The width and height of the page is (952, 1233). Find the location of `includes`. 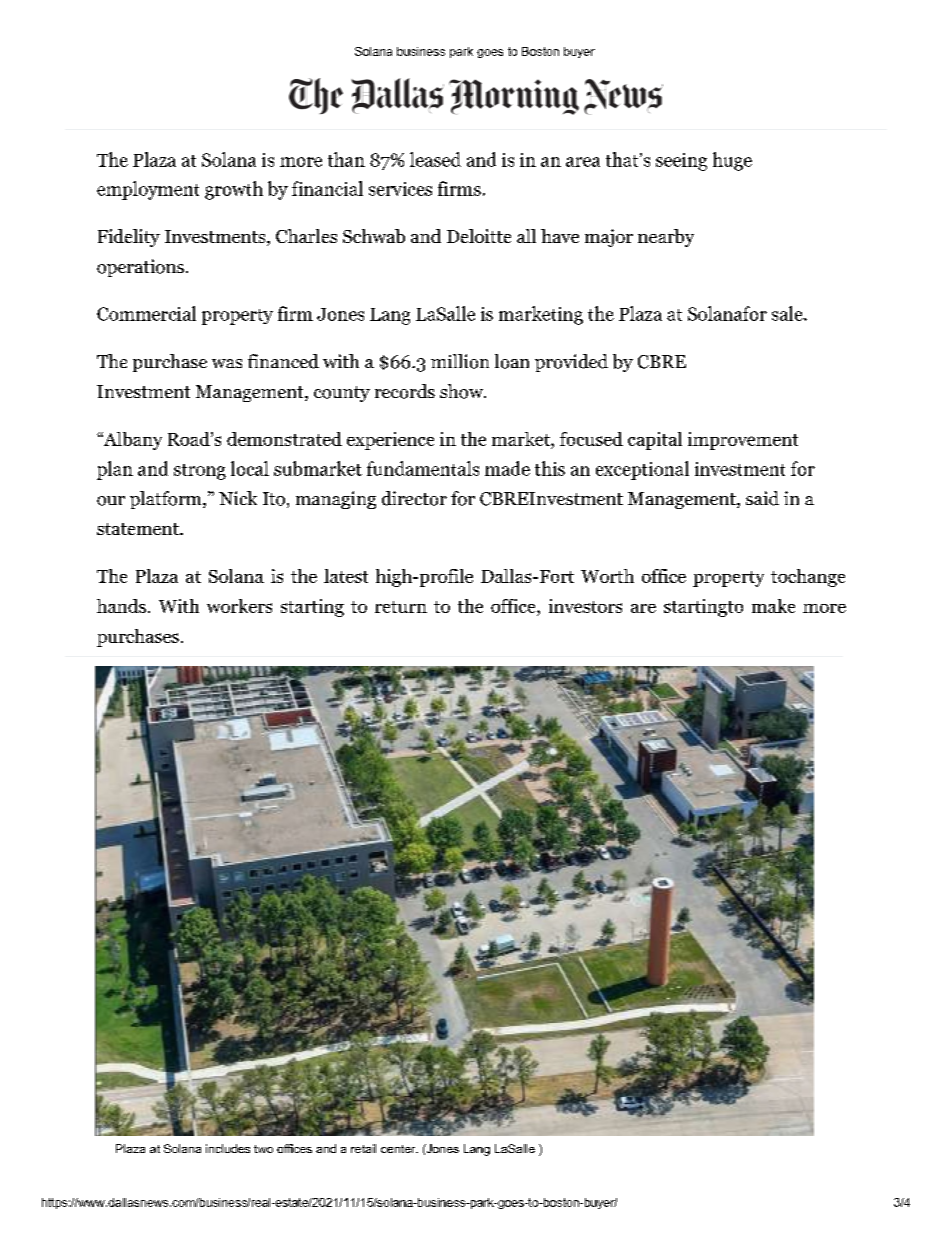

includes is located at coordinates (228, 1148).
